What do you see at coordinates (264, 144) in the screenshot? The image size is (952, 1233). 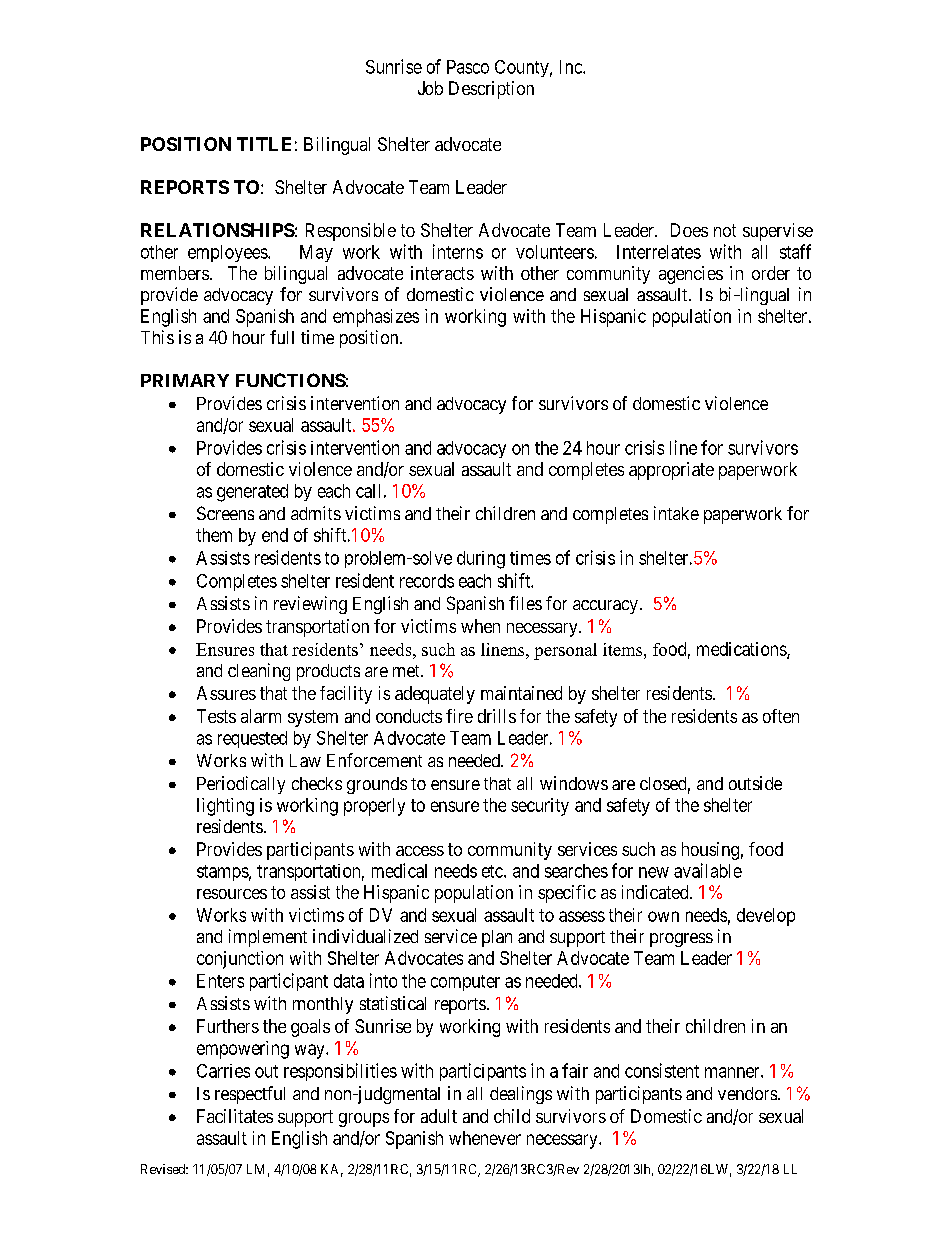 I see `TITLE` at bounding box center [264, 144].
